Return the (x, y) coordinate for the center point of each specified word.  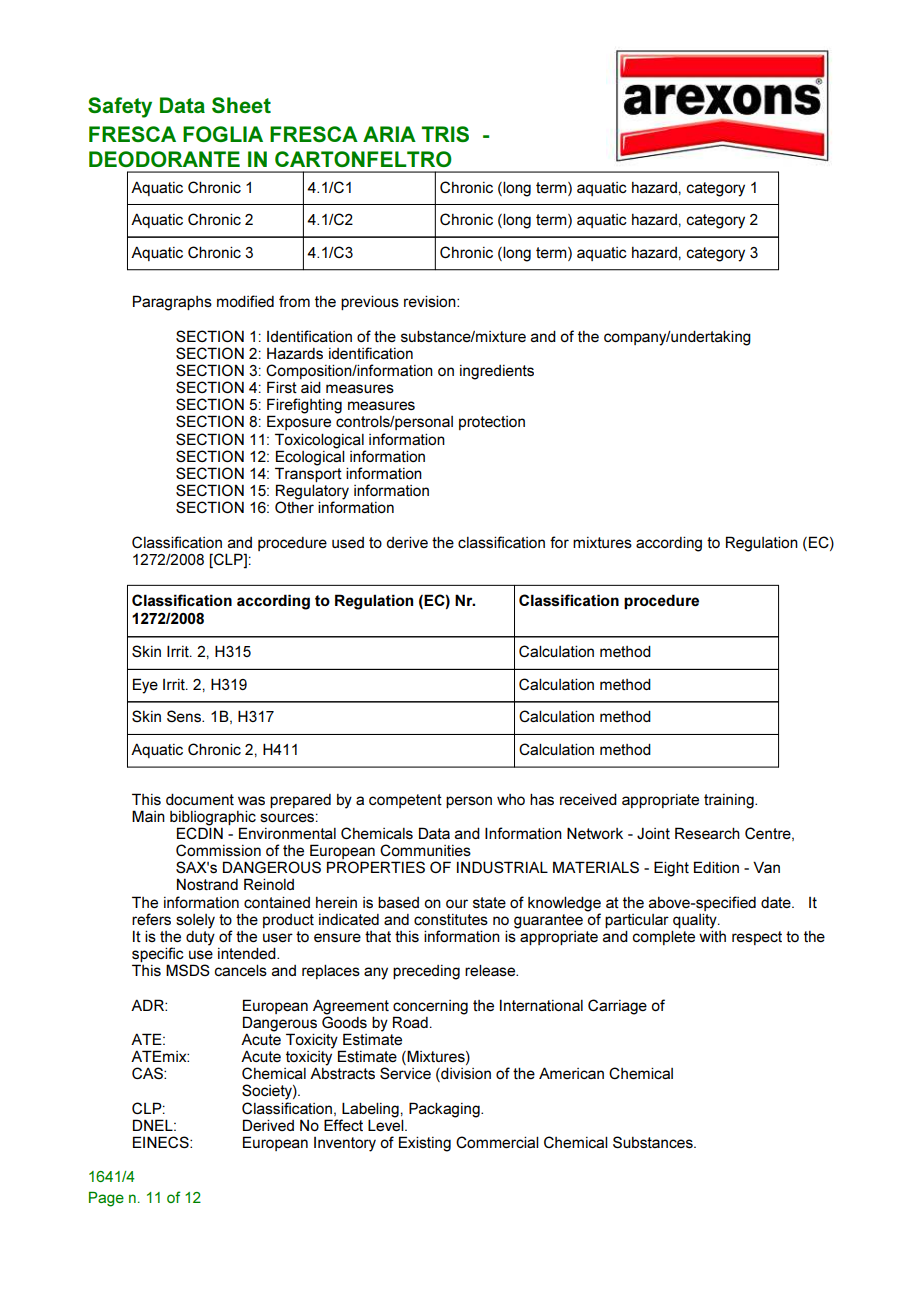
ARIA (389, 134)
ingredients (497, 372)
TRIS (445, 134)
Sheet (241, 105)
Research (707, 833)
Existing (425, 1144)
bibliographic (213, 819)
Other (294, 507)
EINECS (162, 1142)
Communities (425, 850)
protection (492, 423)
